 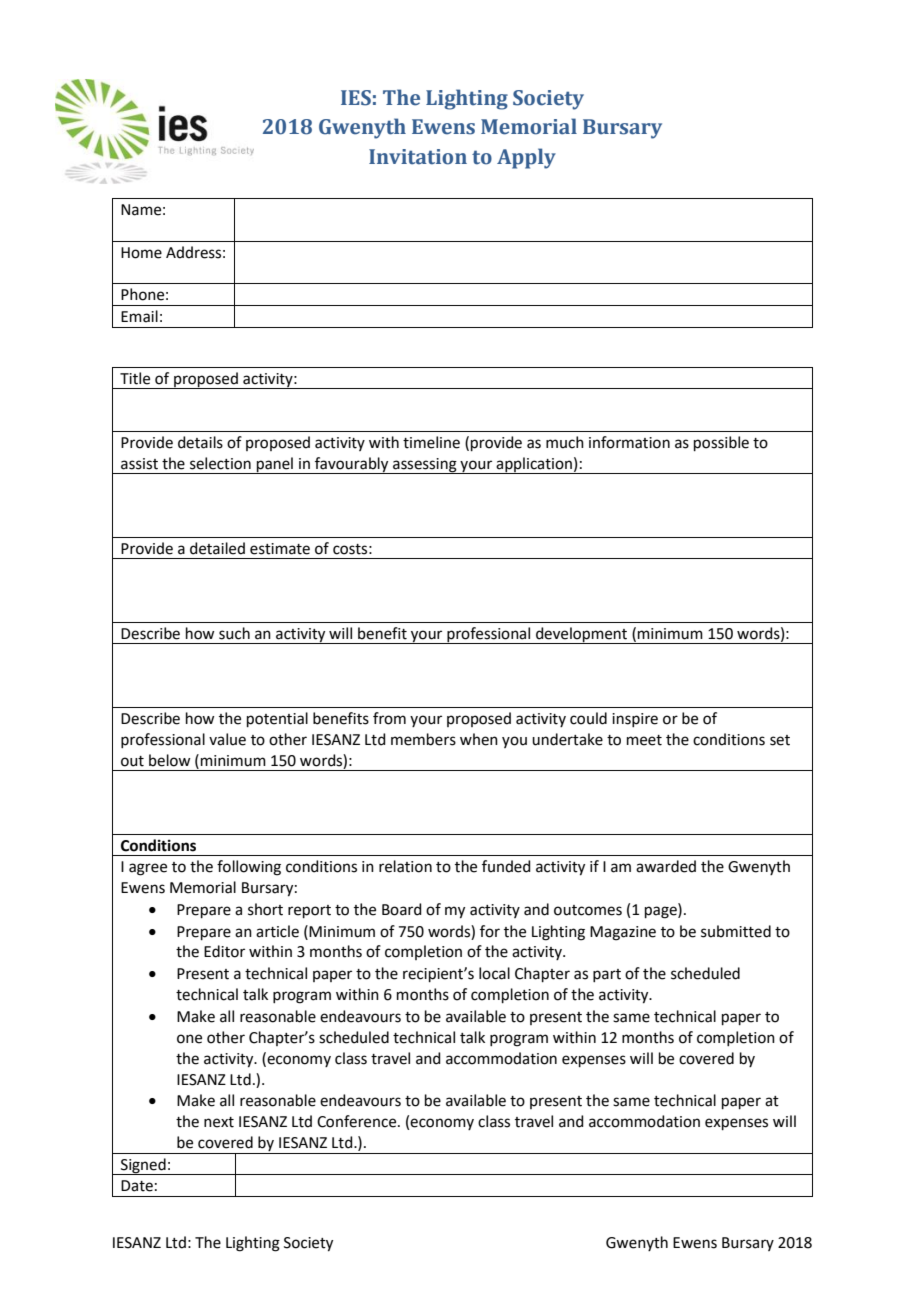 I want to click on detailed, so click(x=217, y=548).
